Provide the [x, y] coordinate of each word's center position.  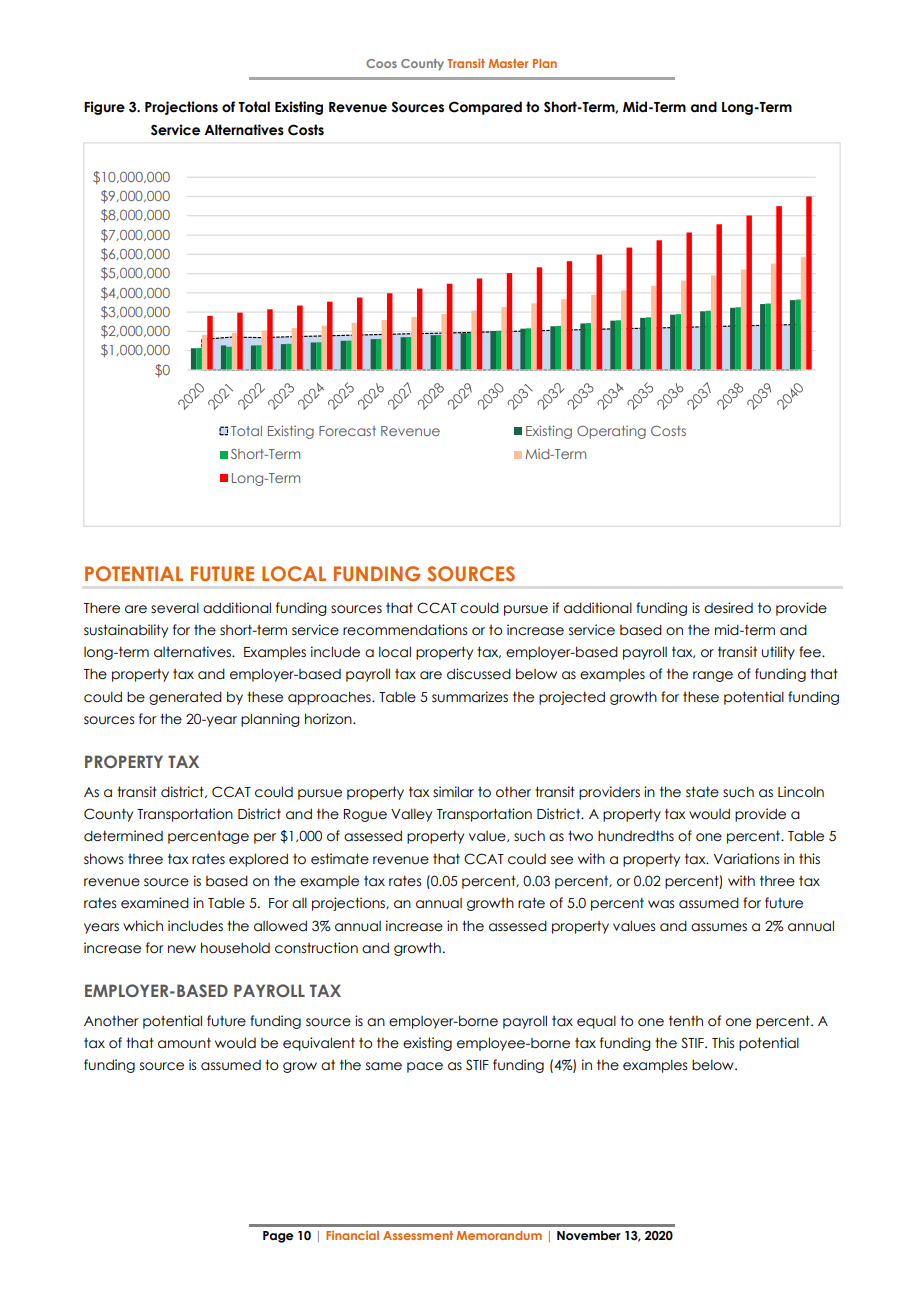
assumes [719, 927]
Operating [611, 432]
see [562, 860]
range [713, 676]
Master [508, 63]
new [182, 949]
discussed [479, 674]
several [175, 608]
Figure [104, 108]
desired [728, 608]
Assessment [418, 1235]
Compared [485, 108]
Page [278, 1237]
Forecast [347, 431]
